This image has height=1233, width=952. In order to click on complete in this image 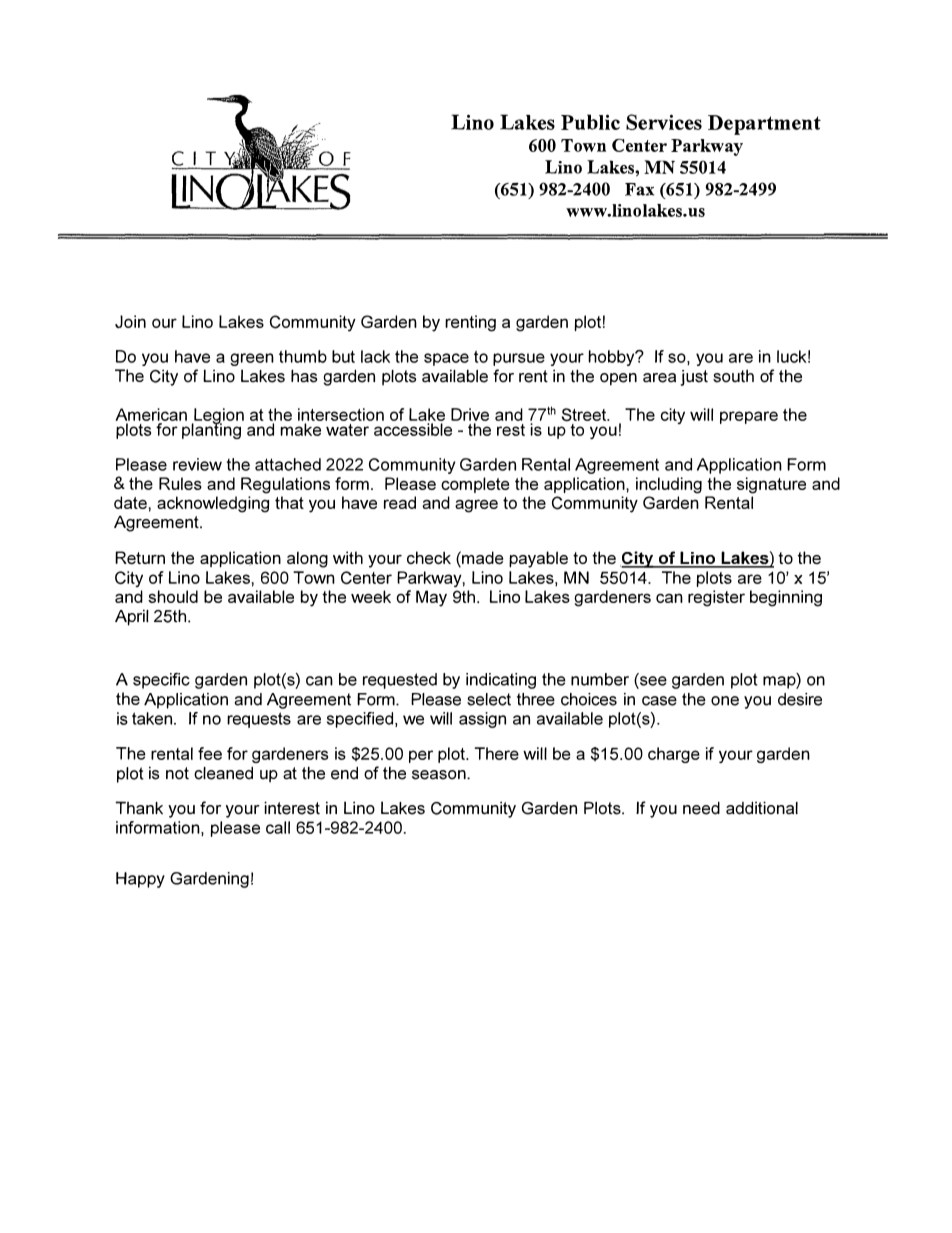, I will do `click(475, 485)`.
